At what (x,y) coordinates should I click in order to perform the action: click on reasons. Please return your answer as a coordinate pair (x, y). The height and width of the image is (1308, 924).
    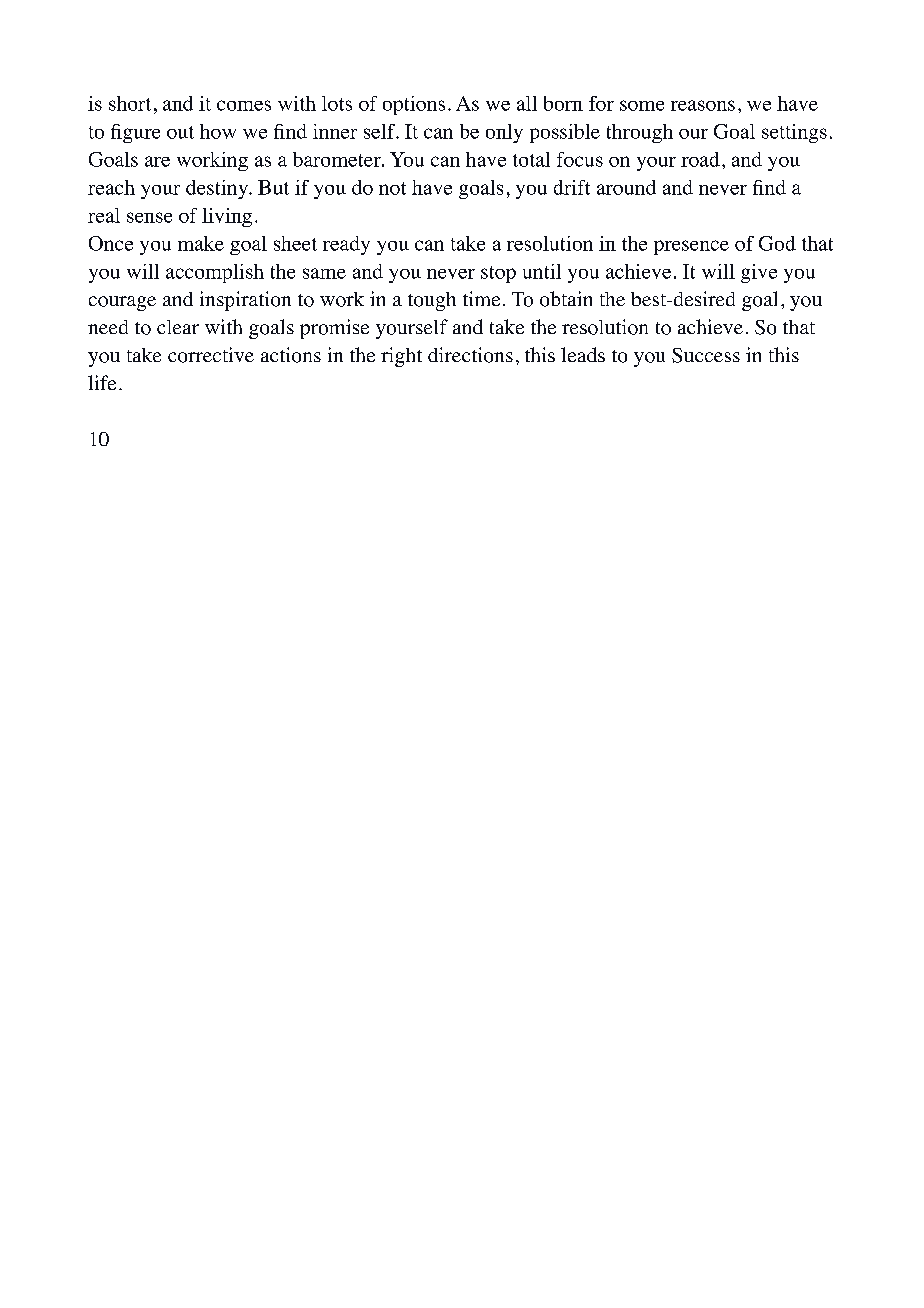
    Looking at the image, I should click on (703, 105).
